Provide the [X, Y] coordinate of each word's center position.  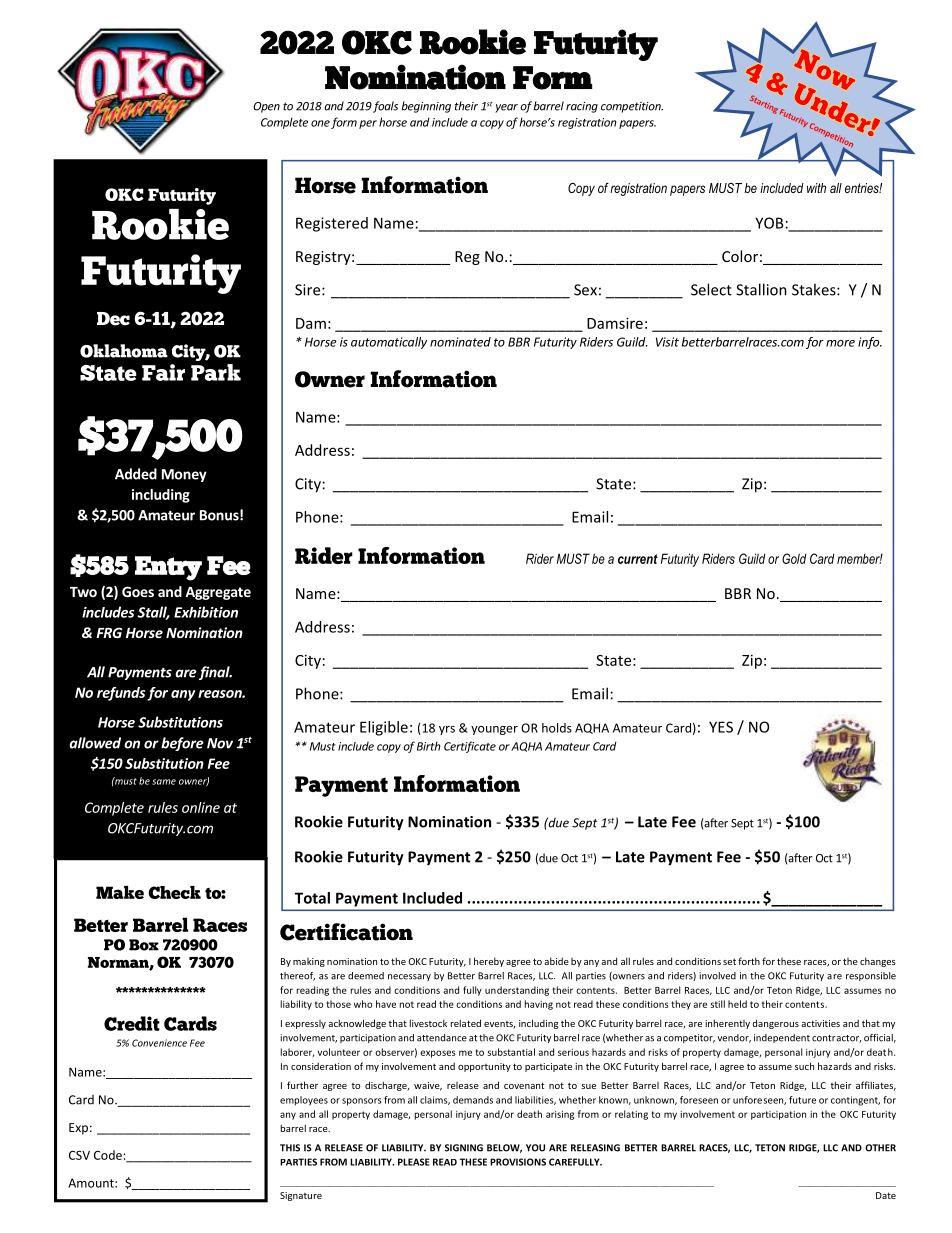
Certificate [470, 747]
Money [184, 475]
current [638, 559]
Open [266, 107]
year [506, 108]
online [201, 807]
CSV [79, 1155]
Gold [794, 558]
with [816, 188]
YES [721, 727]
